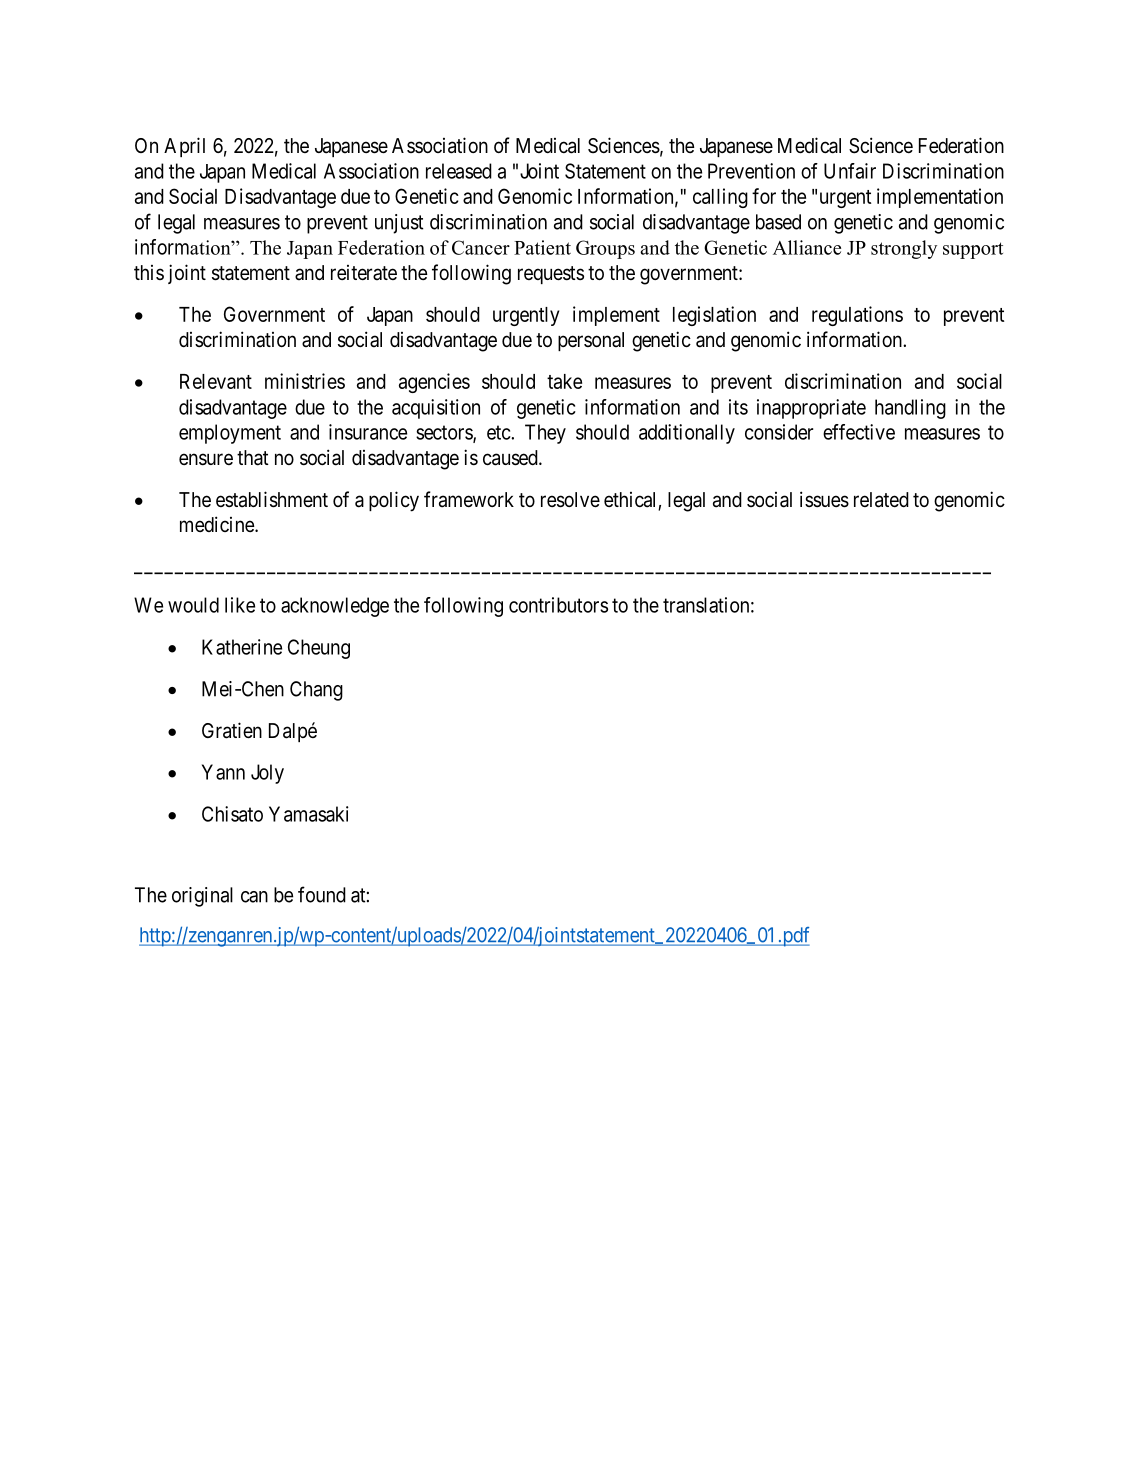  What do you see at coordinates (309, 814) in the screenshot?
I see `Yamasaki` at bounding box center [309, 814].
